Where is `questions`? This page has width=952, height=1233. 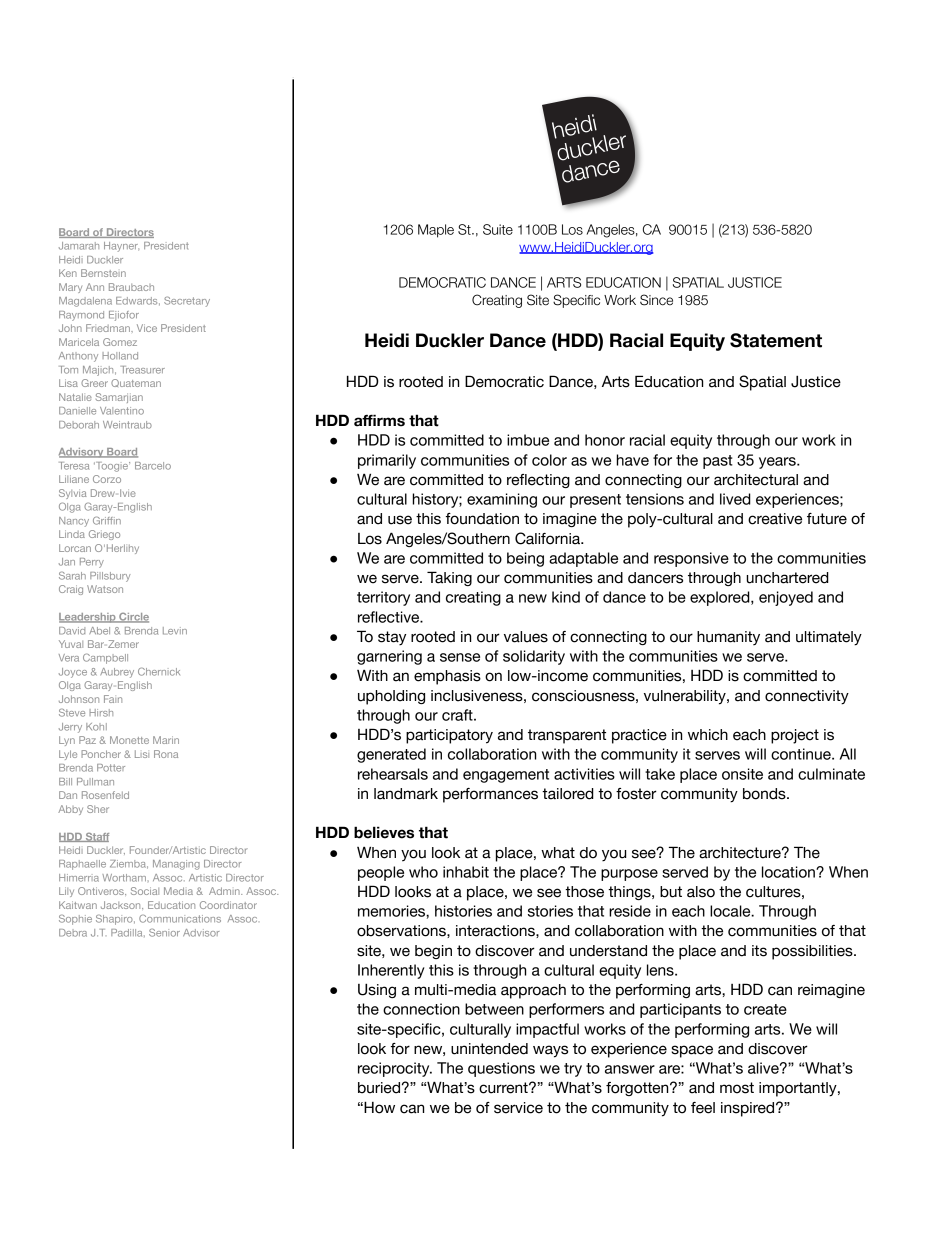
questions is located at coordinates (501, 1069).
